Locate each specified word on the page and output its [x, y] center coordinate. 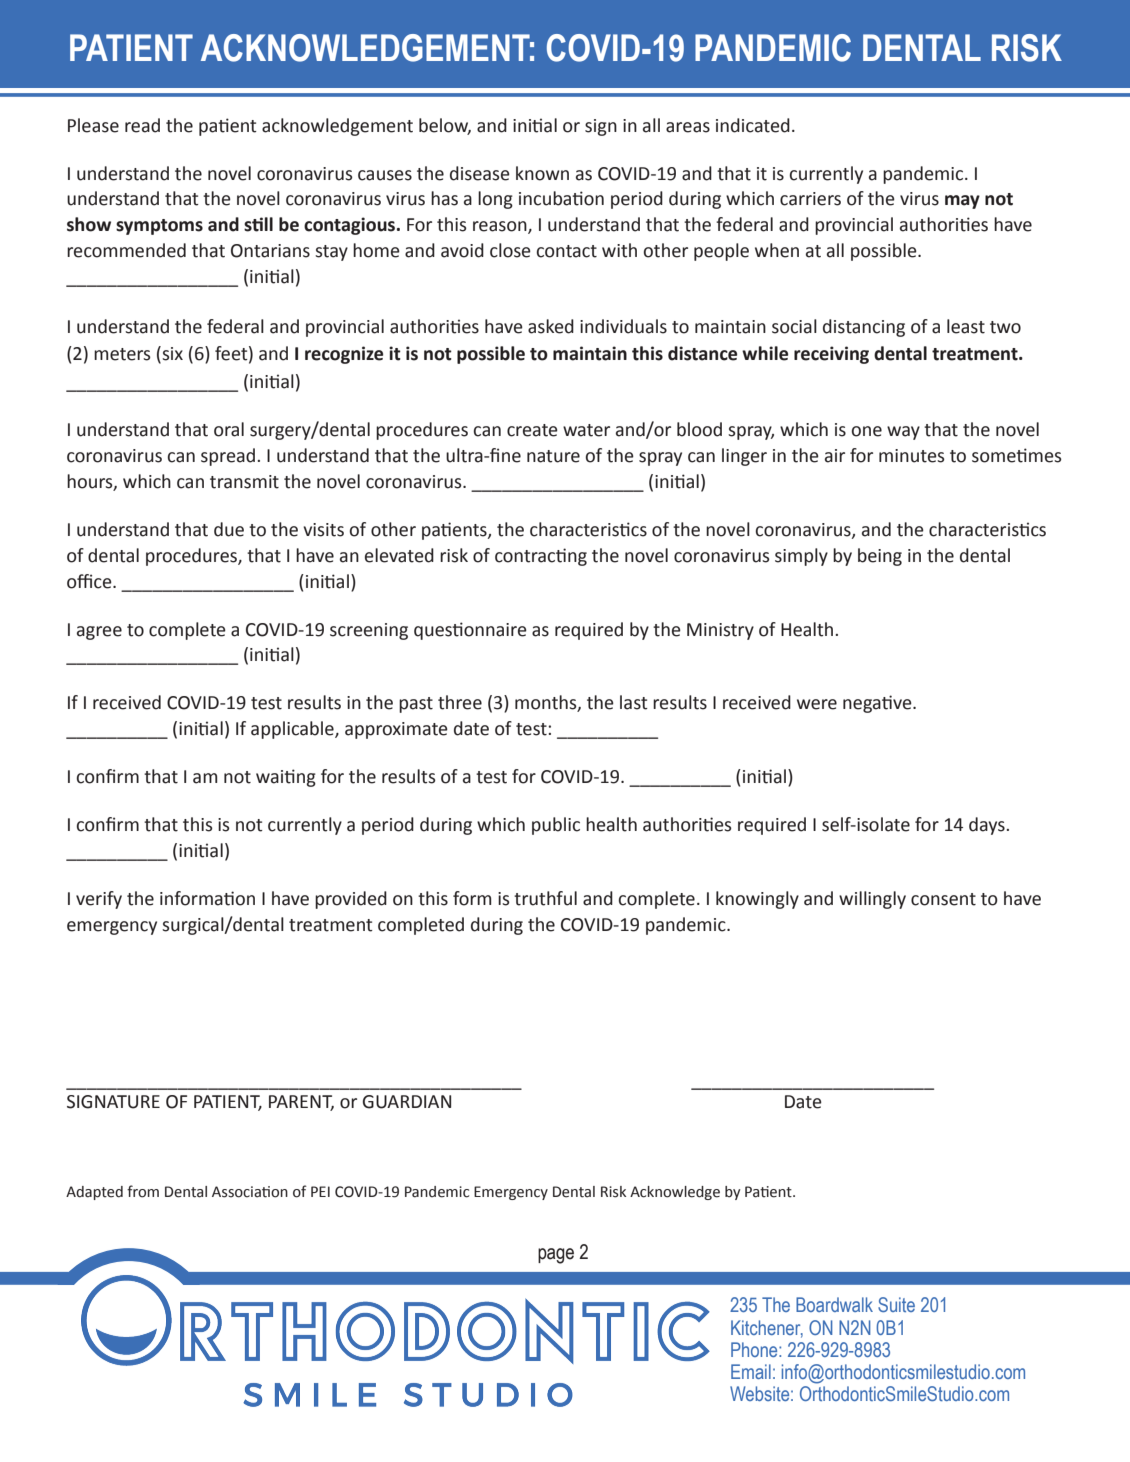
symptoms [159, 227]
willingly [872, 900]
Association [250, 1192]
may [962, 202]
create [532, 430]
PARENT [301, 1103]
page [556, 1256]
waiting [286, 778]
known [542, 173]
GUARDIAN [407, 1102]
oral [229, 429]
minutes [912, 456]
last [634, 702]
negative [878, 704]
